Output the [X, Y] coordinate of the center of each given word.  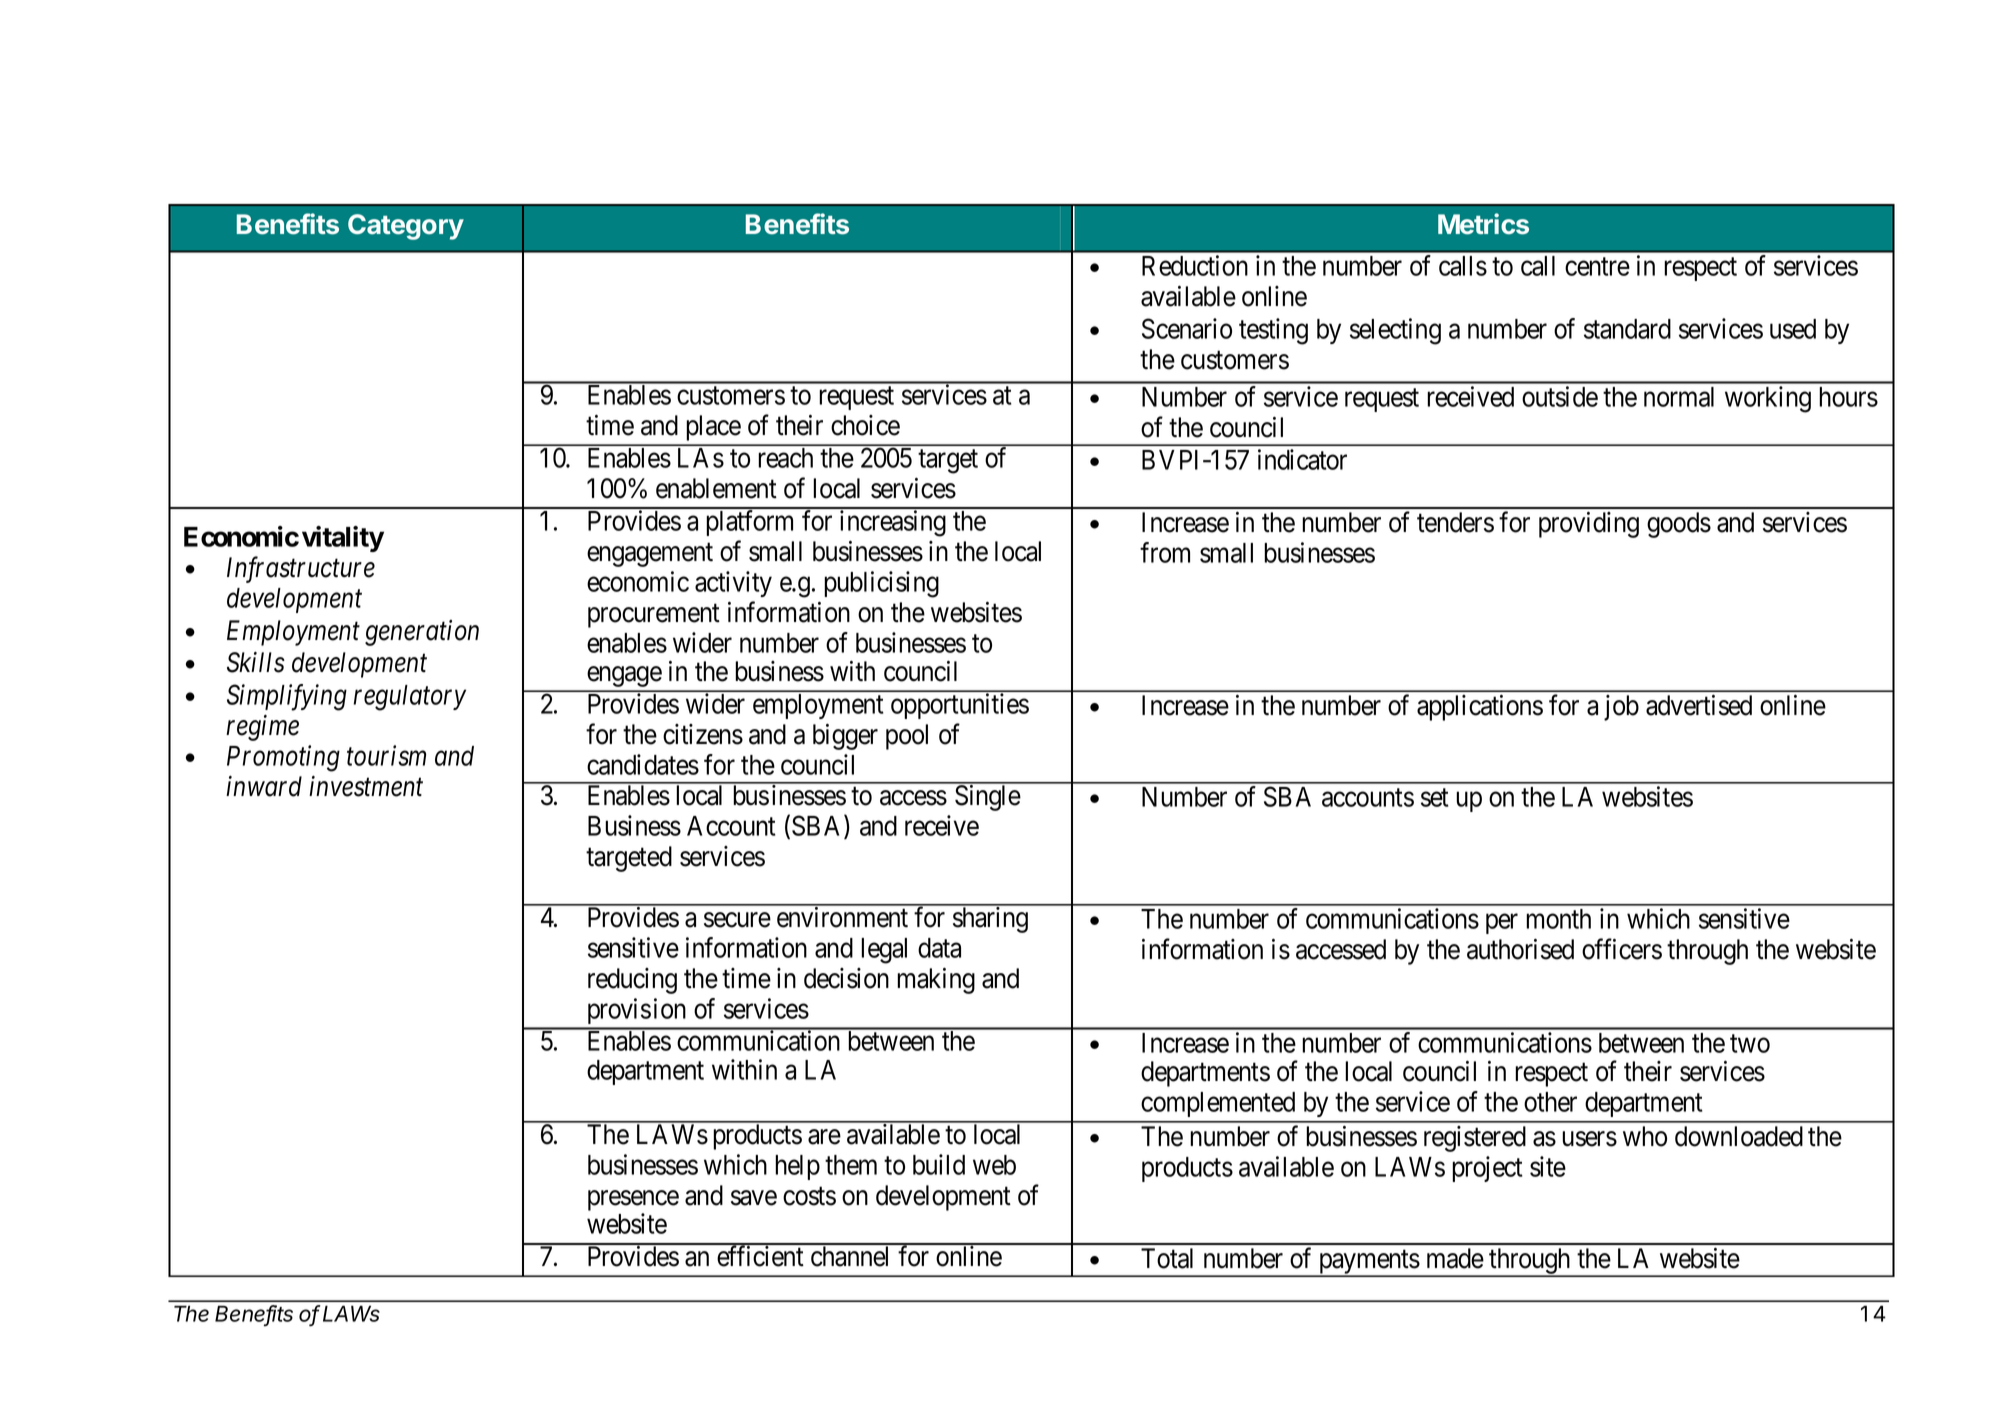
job [1621, 708]
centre [1597, 267]
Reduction [1195, 265]
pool [907, 737]
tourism [386, 756]
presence [633, 1202]
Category [406, 227]
